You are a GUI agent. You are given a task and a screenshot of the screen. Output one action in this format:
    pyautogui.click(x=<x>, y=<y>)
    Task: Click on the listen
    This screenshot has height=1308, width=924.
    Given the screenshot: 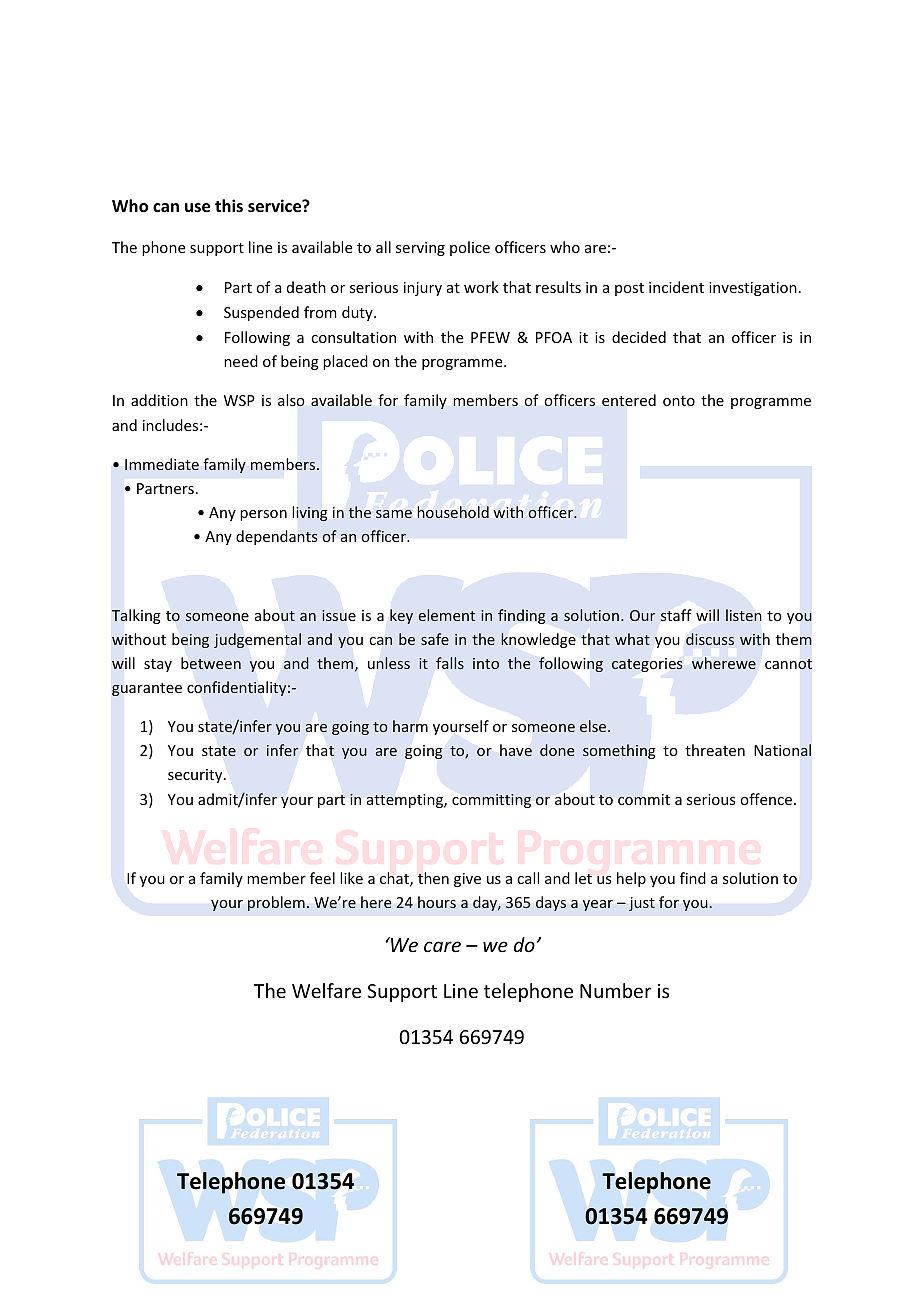 What is the action you would take?
    pyautogui.click(x=743, y=615)
